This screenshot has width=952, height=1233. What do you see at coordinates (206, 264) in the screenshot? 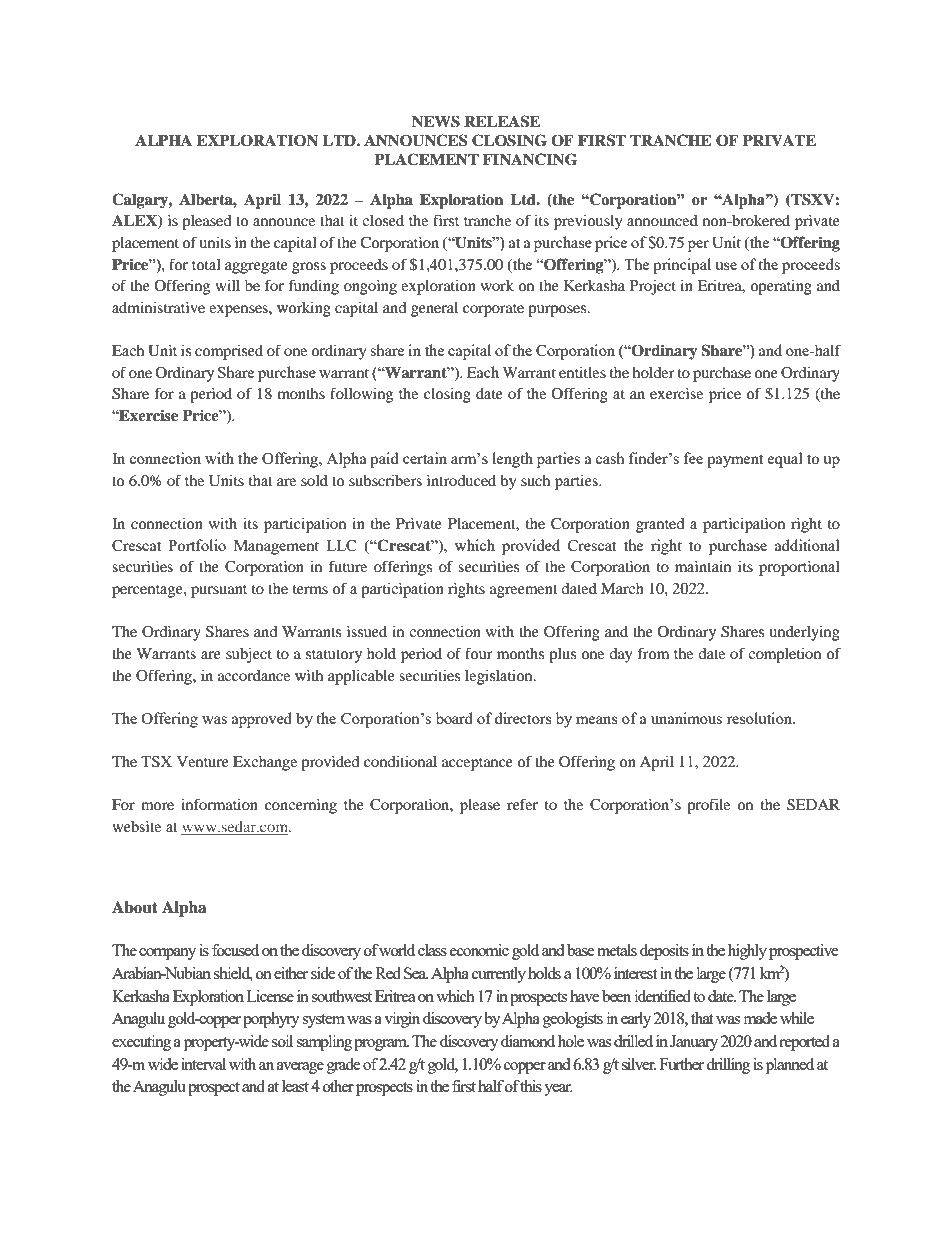
I see `total` at bounding box center [206, 264].
